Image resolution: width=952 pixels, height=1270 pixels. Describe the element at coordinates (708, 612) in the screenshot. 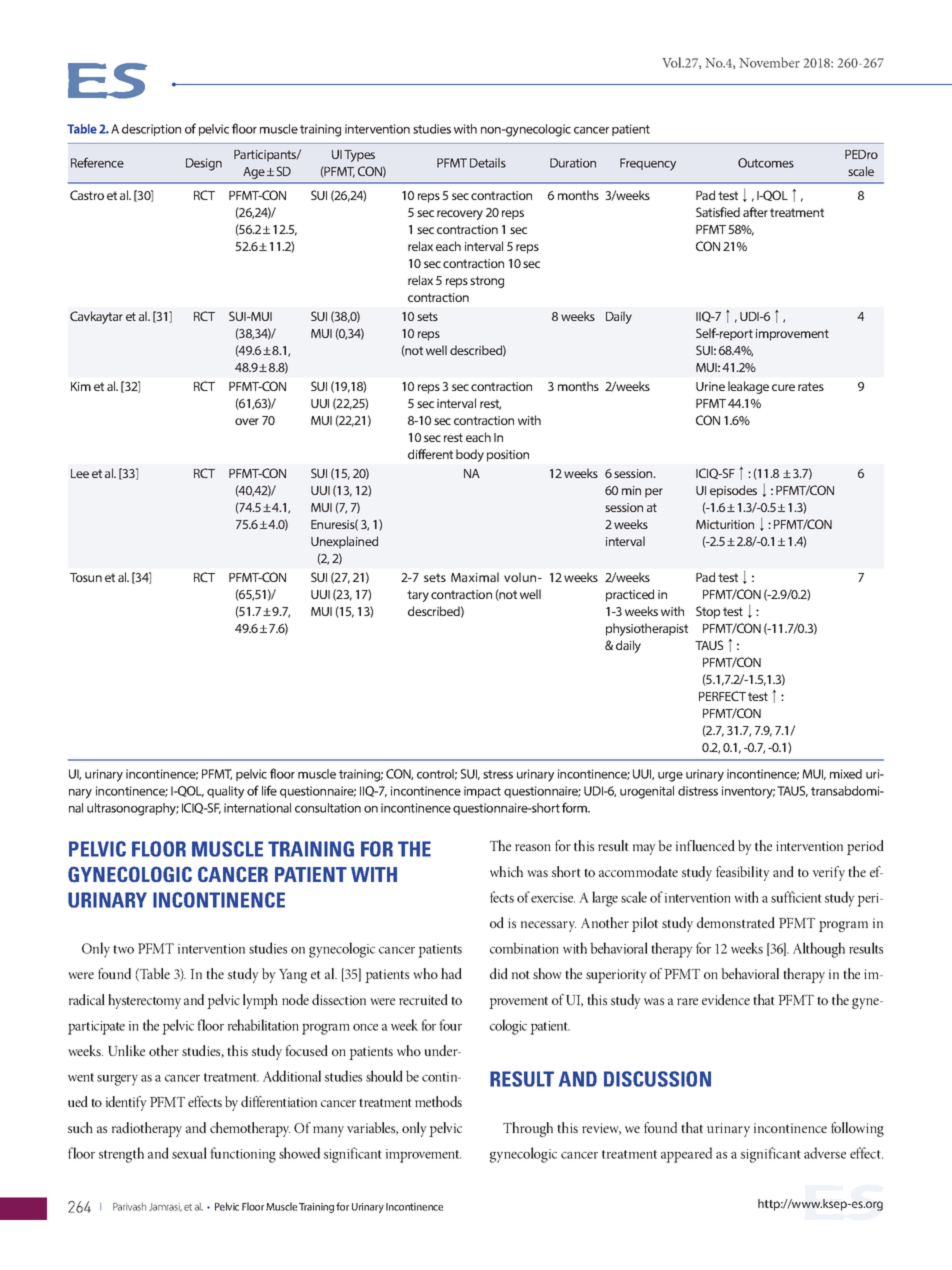

I see `Stop` at that location.
